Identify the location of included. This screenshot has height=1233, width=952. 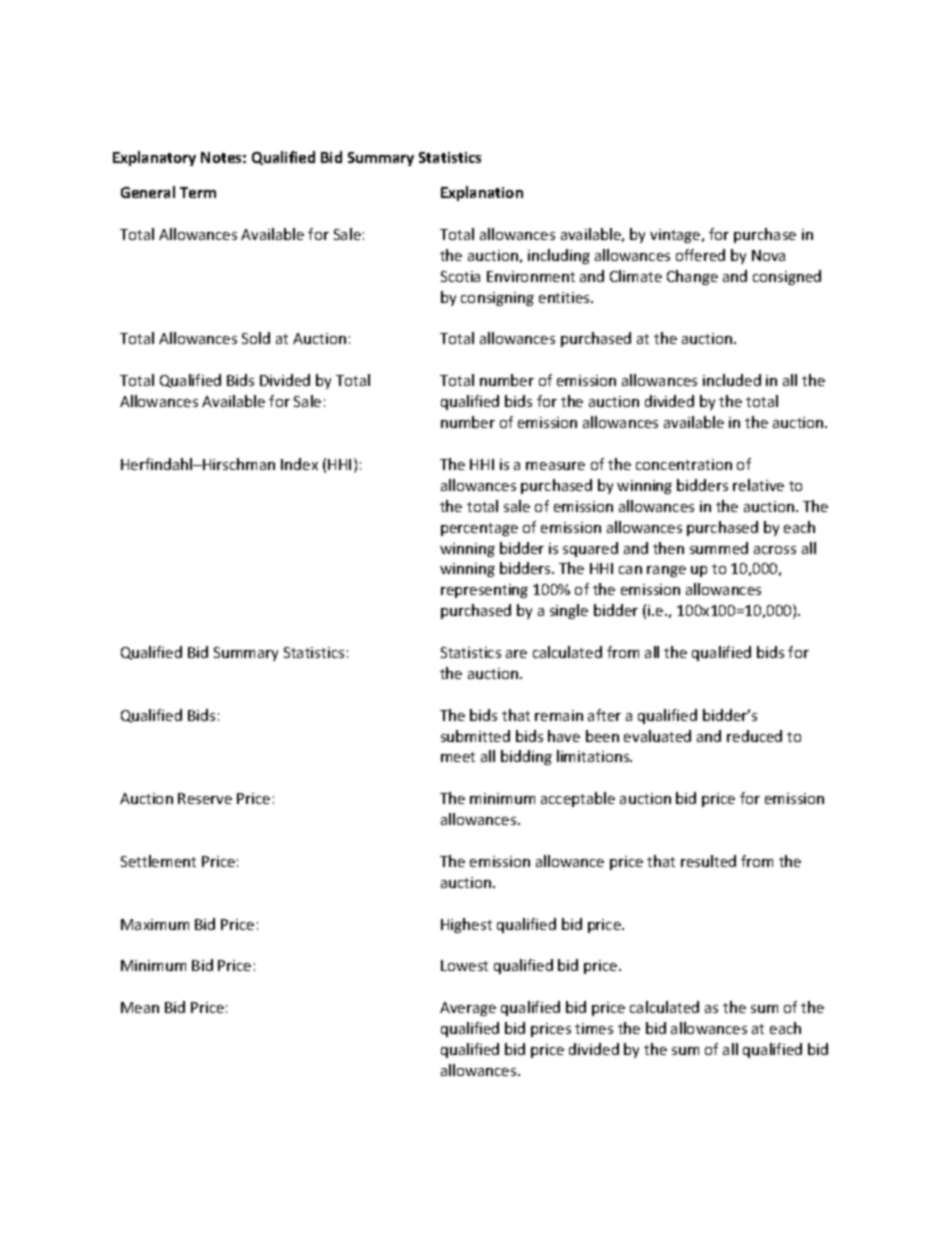
(732, 380).
